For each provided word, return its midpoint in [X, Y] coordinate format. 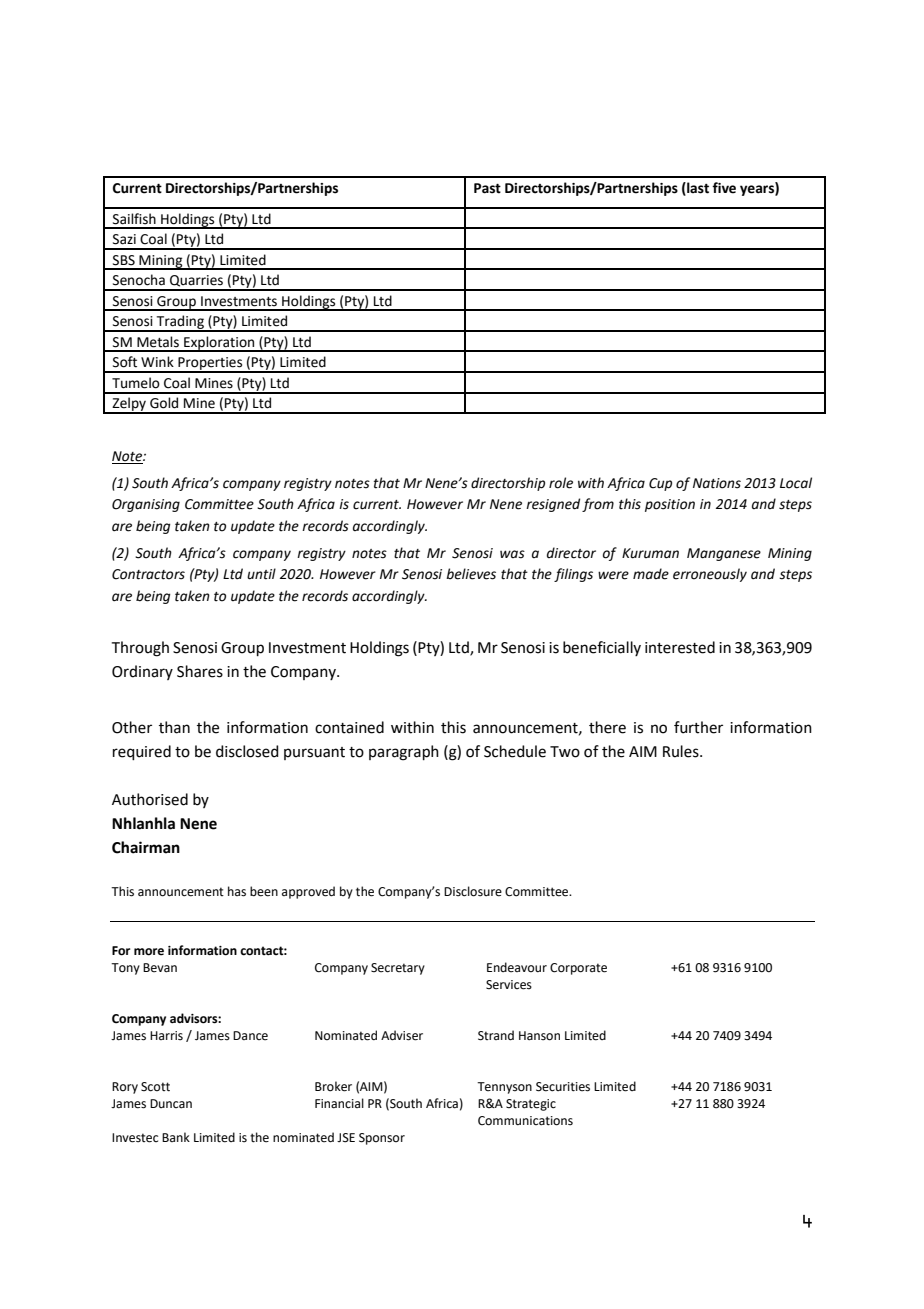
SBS [124, 260]
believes [471, 574]
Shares [200, 671]
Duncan [171, 1104]
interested [680, 647]
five [724, 188]
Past [487, 188]
